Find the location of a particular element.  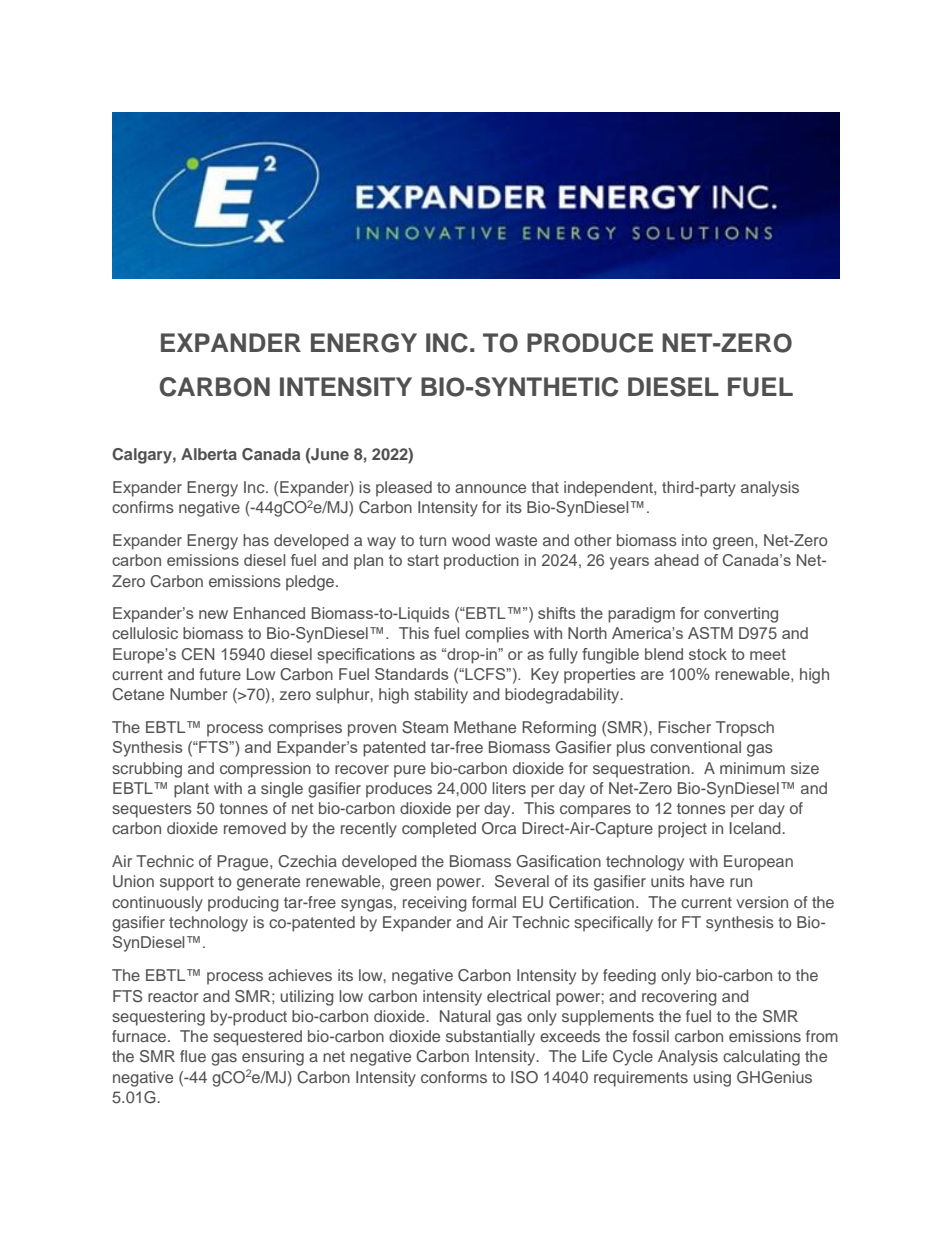

minimum is located at coordinates (752, 768).
